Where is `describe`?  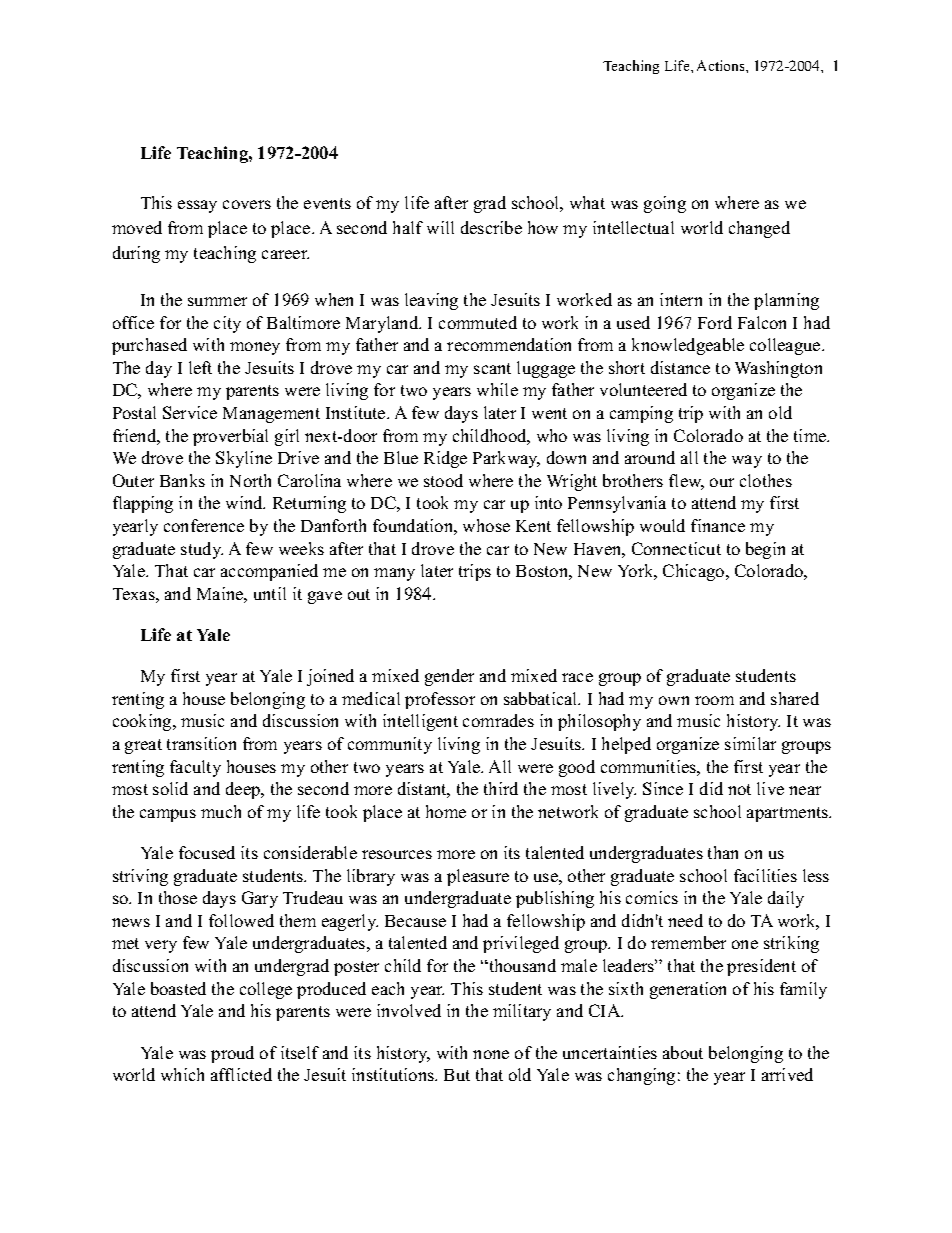 describe is located at coordinates (491, 227).
